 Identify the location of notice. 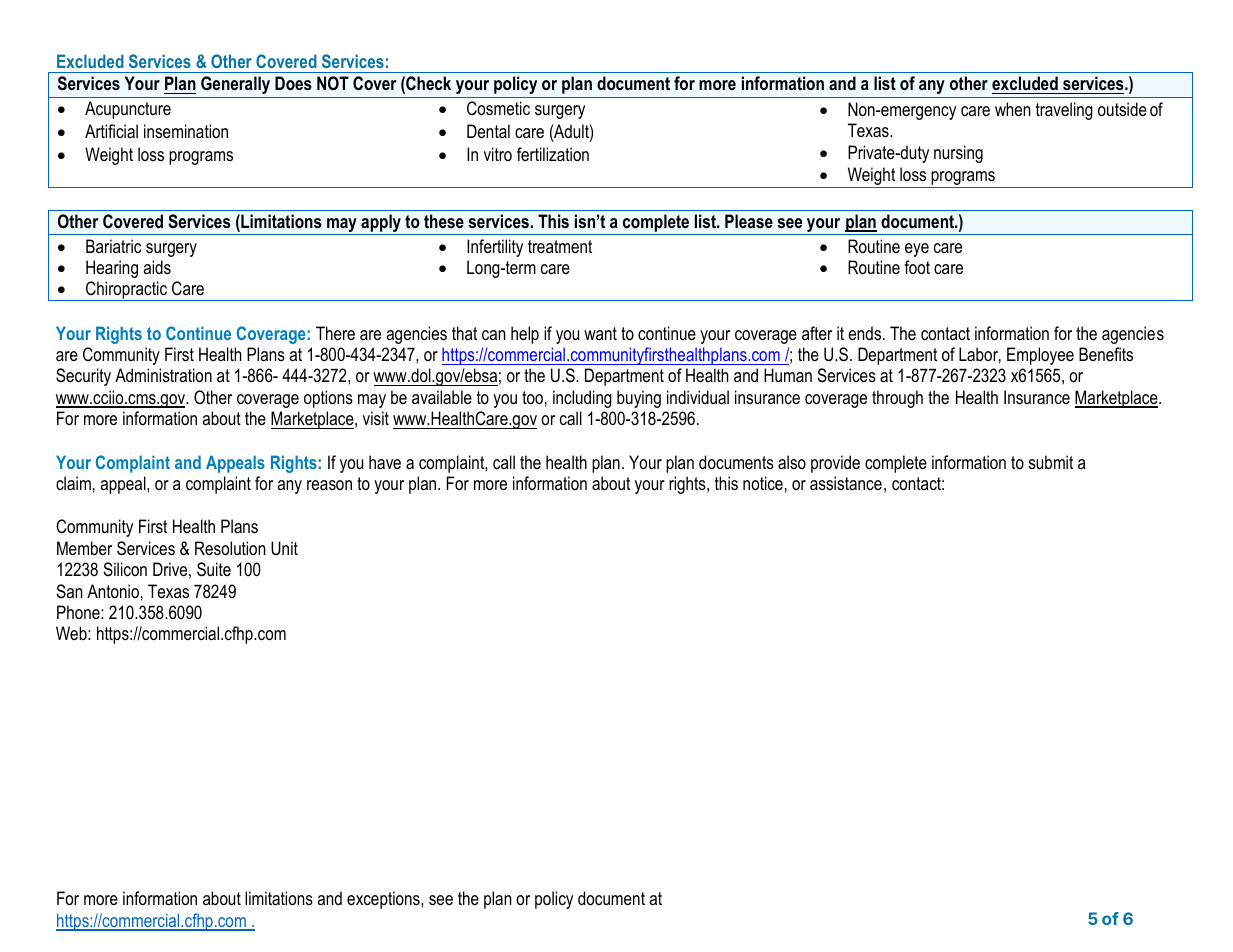
(763, 483).
